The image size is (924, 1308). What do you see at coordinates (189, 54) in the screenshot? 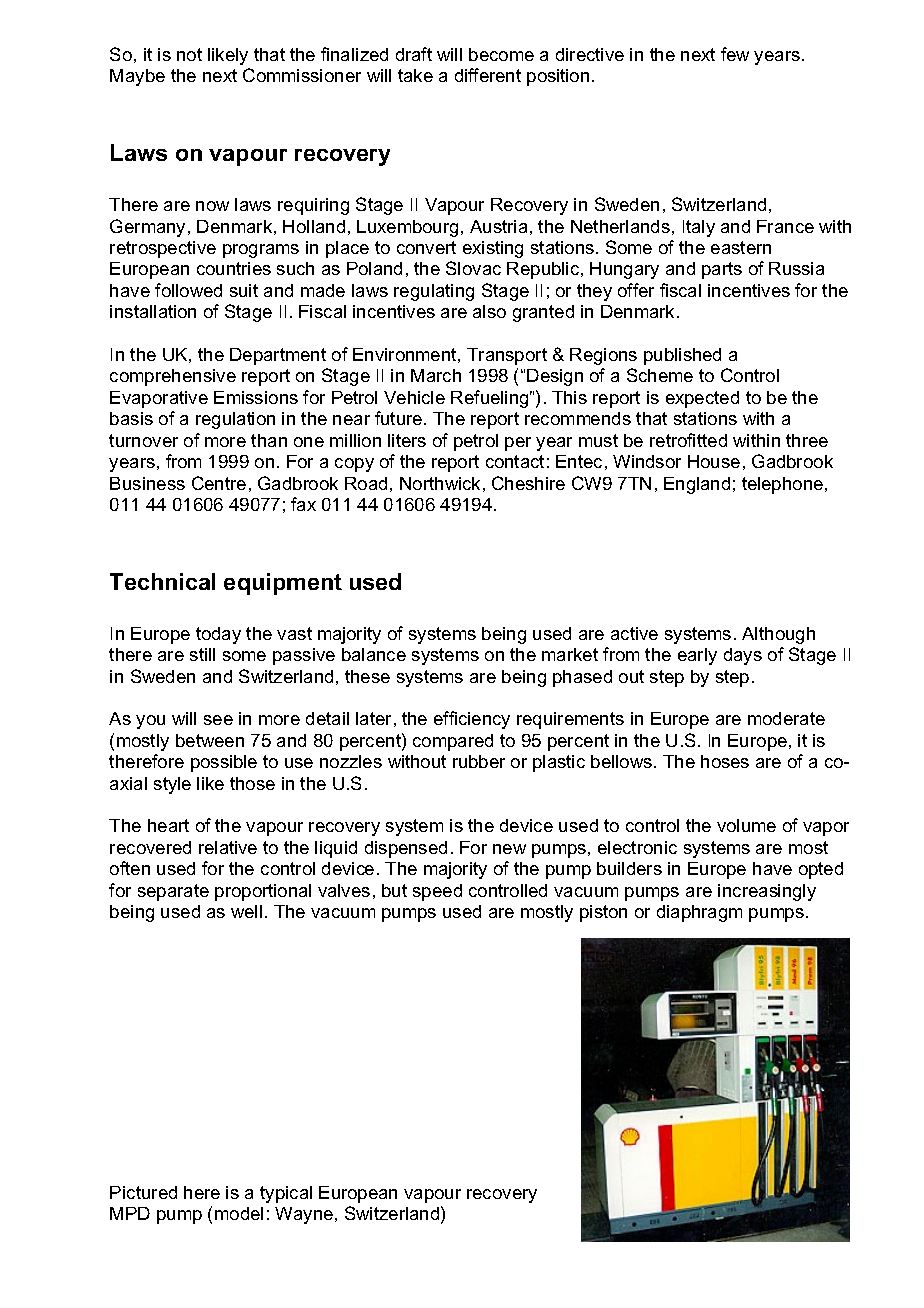
I see `not` at bounding box center [189, 54].
